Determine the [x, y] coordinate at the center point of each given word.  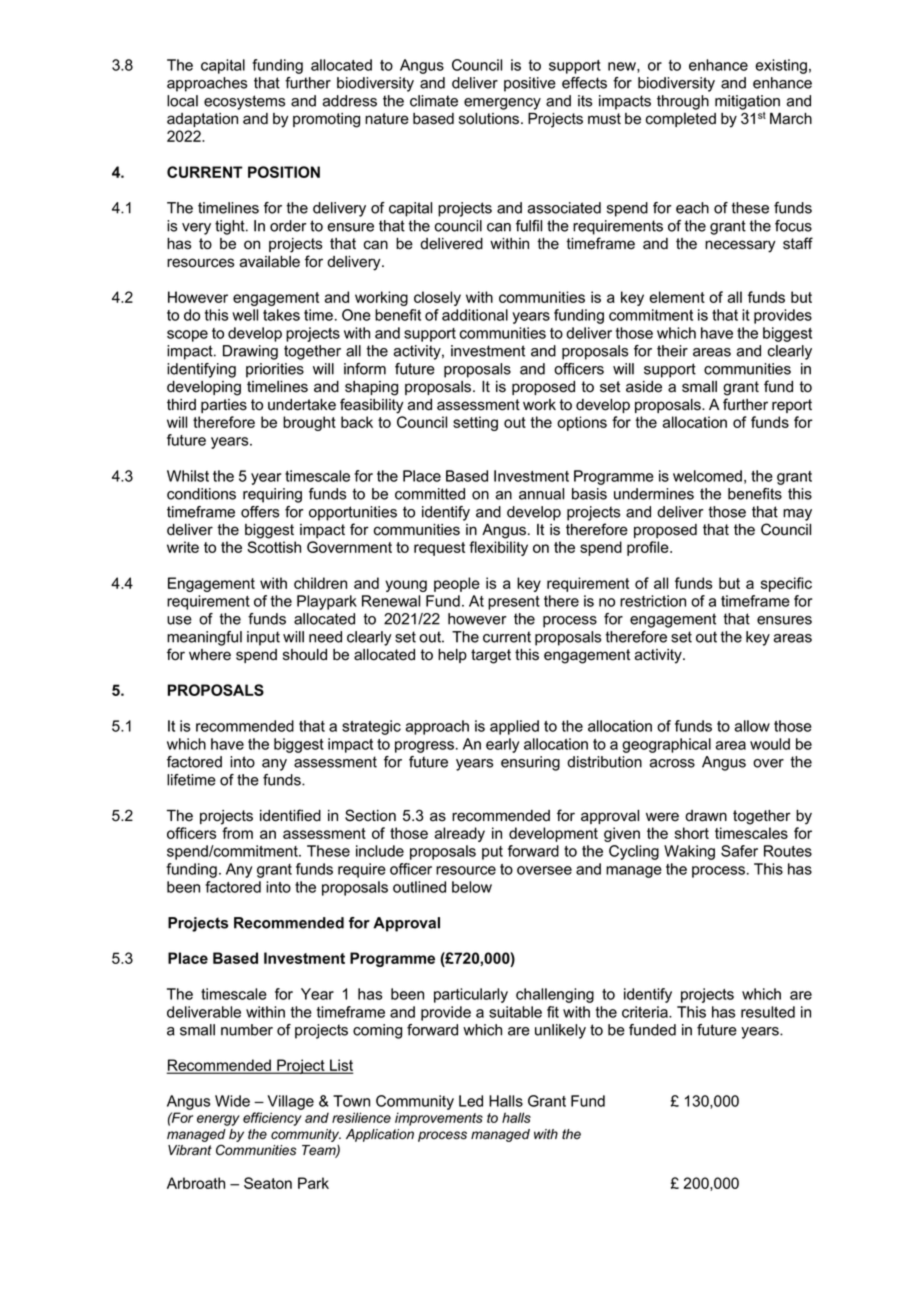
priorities [275, 370]
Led [471, 1101]
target [491, 656]
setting [475, 423]
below [472, 887]
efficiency [272, 1119]
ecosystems [244, 102]
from [237, 833]
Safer [739, 851]
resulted [768, 1012]
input [263, 638]
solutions [490, 119]
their [672, 351]
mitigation [747, 102]
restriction [653, 601]
